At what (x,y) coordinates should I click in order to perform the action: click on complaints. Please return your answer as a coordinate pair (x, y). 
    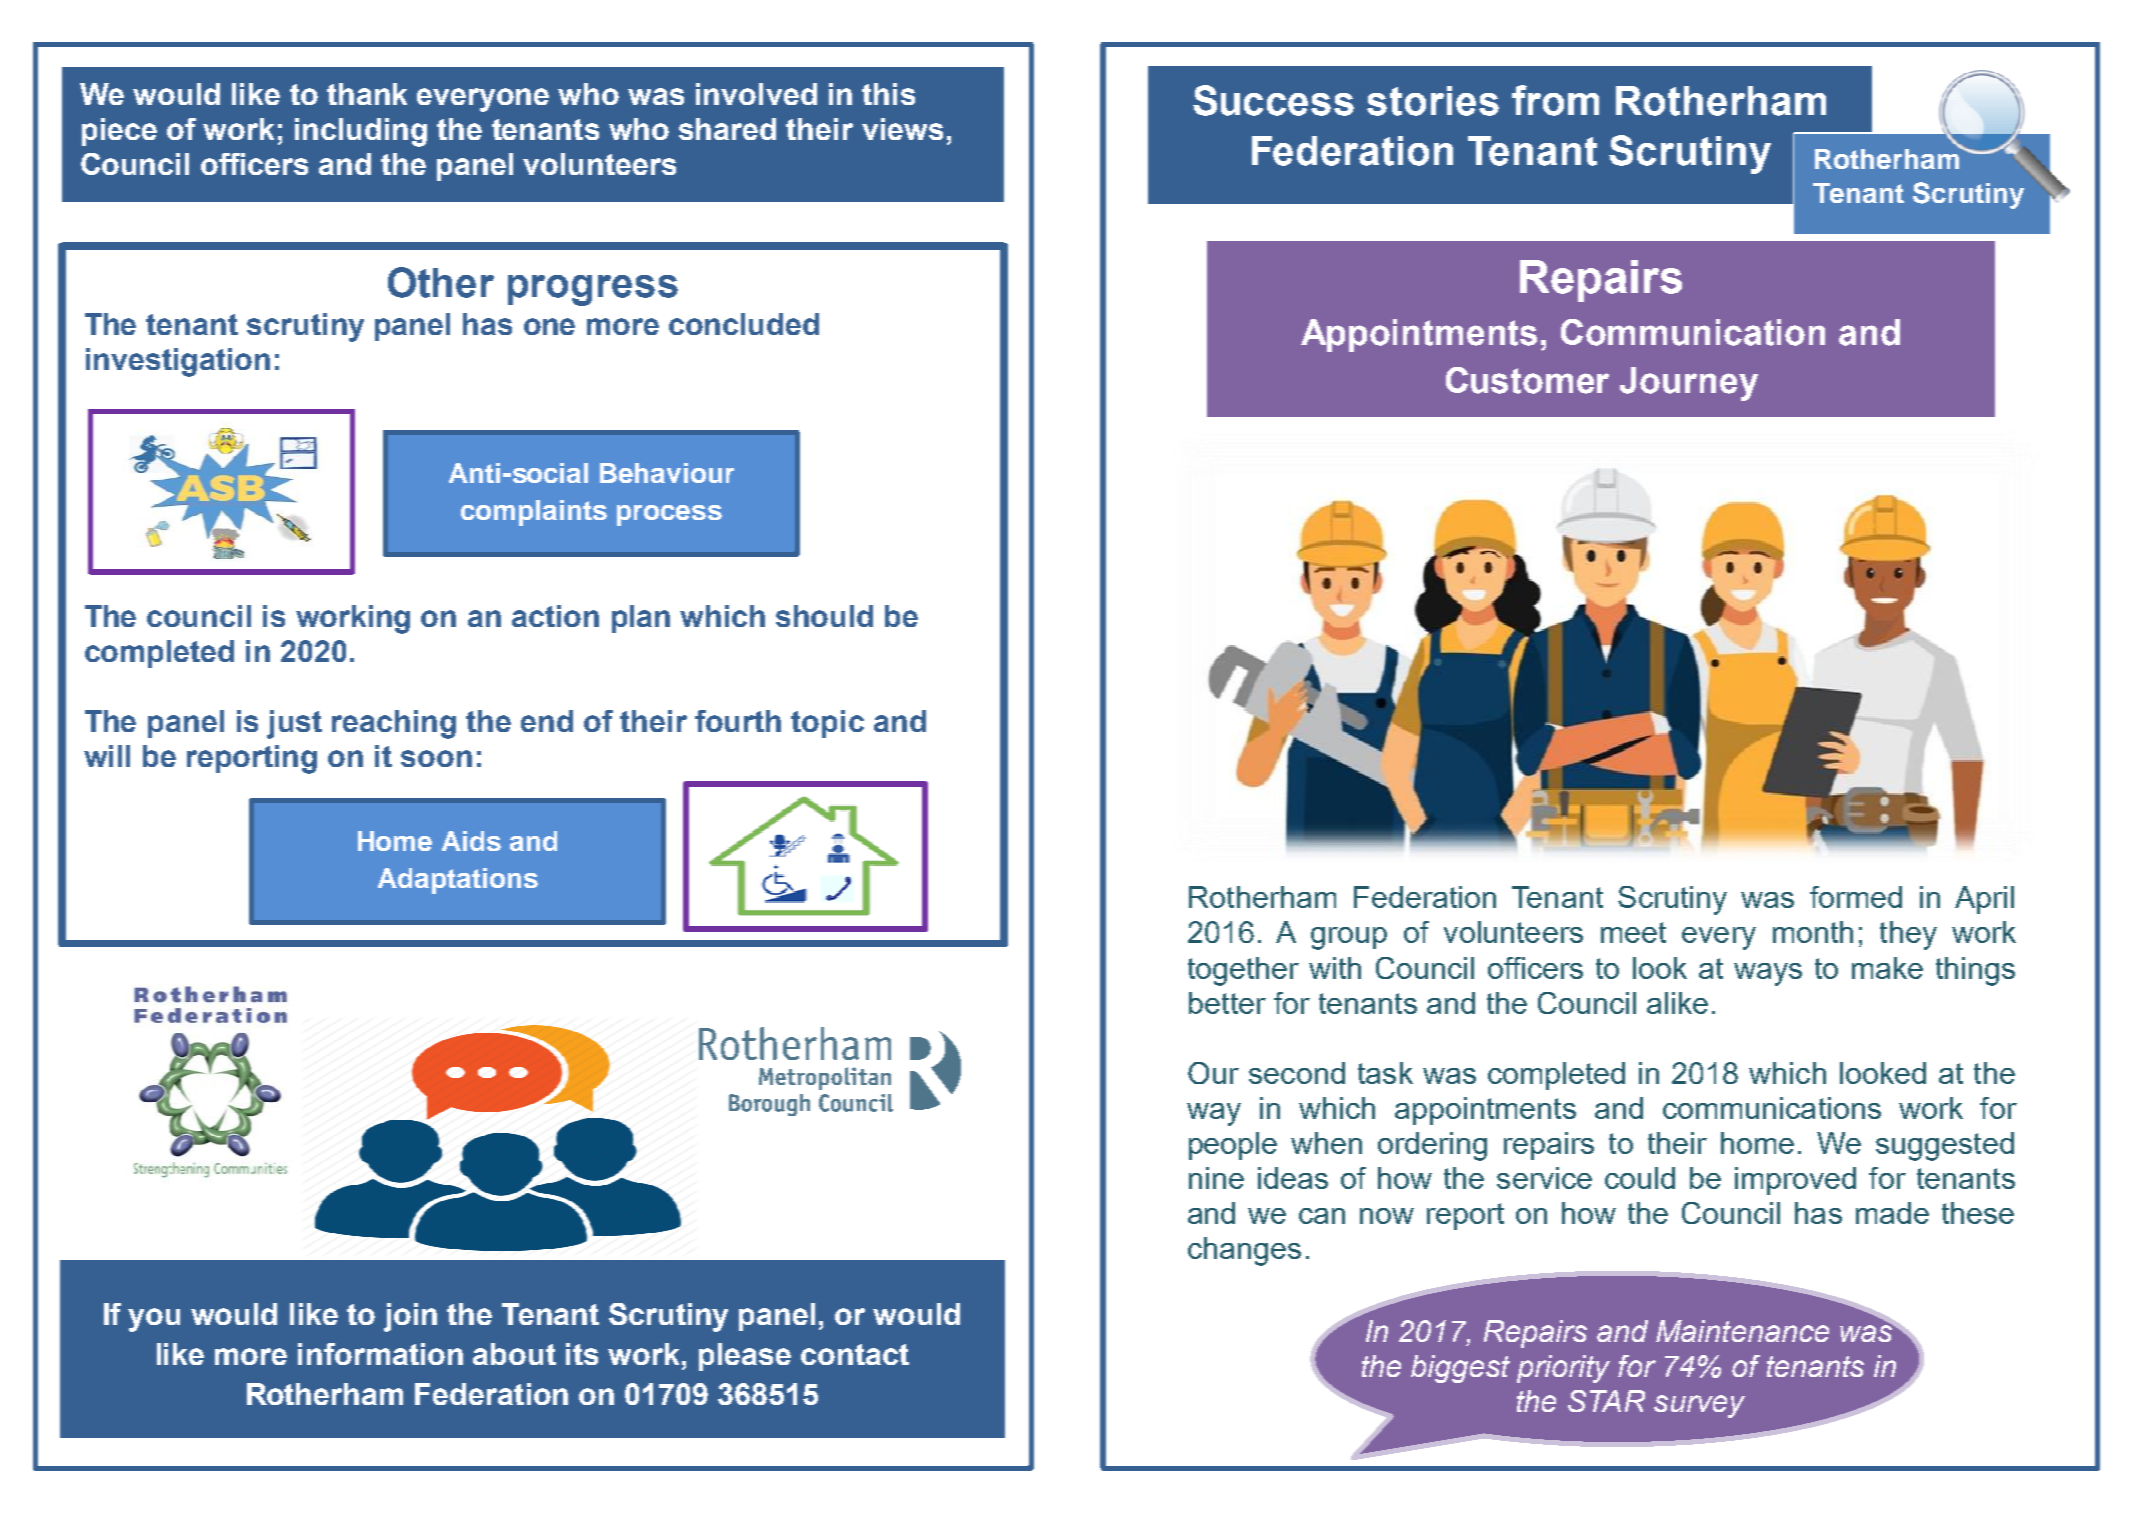
    Looking at the image, I should click on (534, 513).
